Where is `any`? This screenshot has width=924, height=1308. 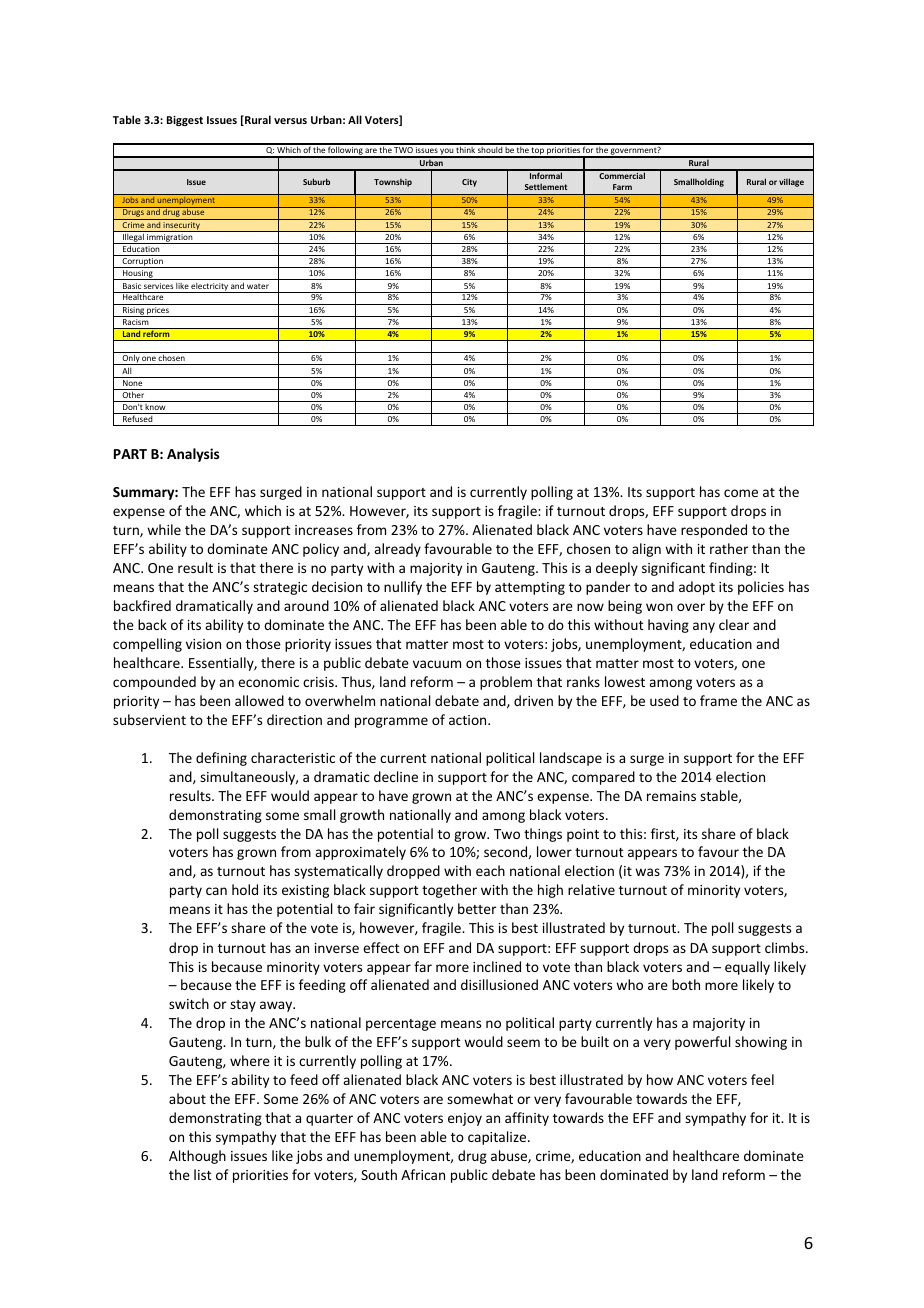
any is located at coordinates (704, 627).
